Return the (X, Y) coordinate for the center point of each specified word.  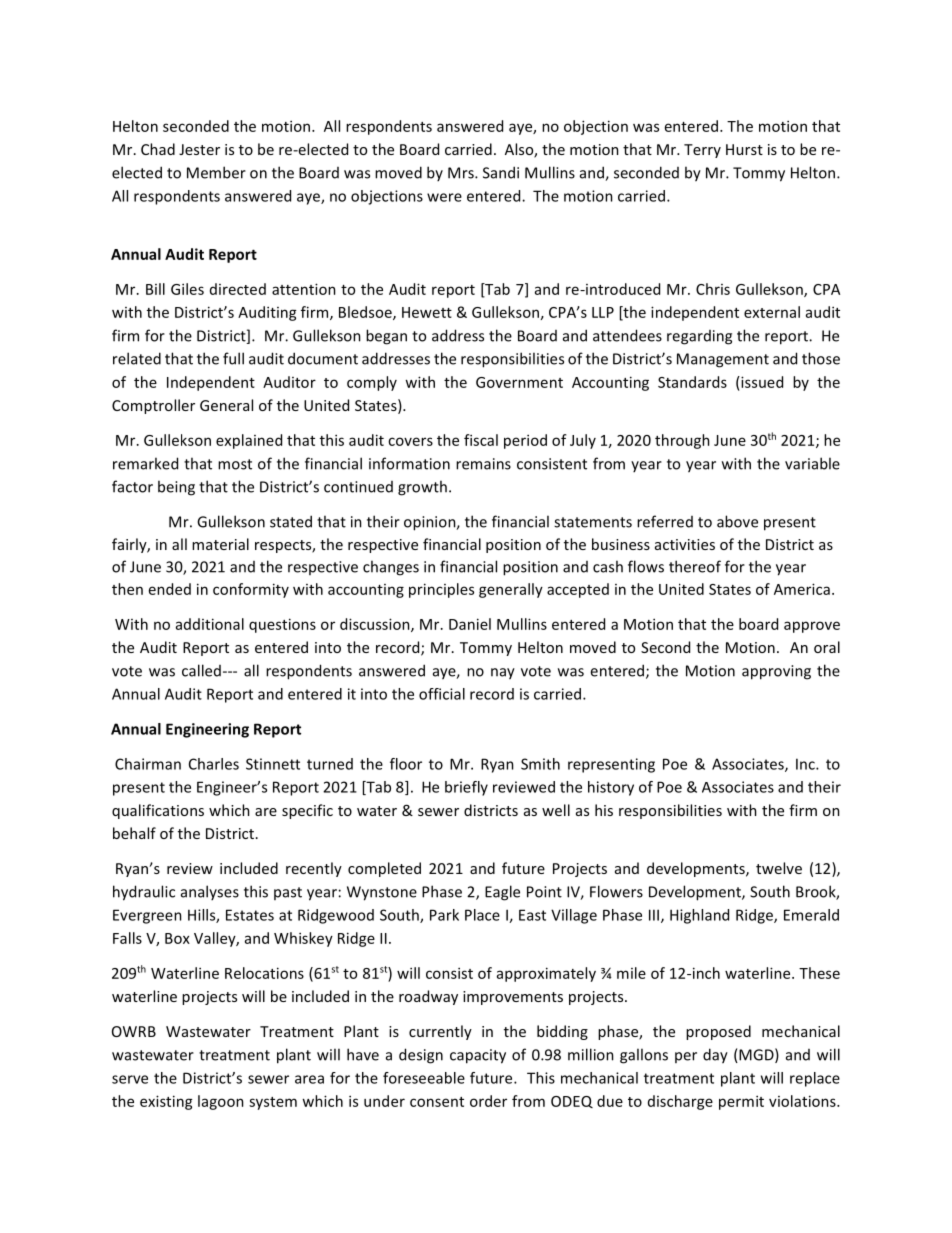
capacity (478, 1056)
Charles (214, 764)
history (611, 788)
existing (166, 1102)
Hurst (744, 149)
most (235, 464)
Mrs (462, 173)
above (737, 521)
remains (483, 464)
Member (216, 172)
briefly (466, 788)
